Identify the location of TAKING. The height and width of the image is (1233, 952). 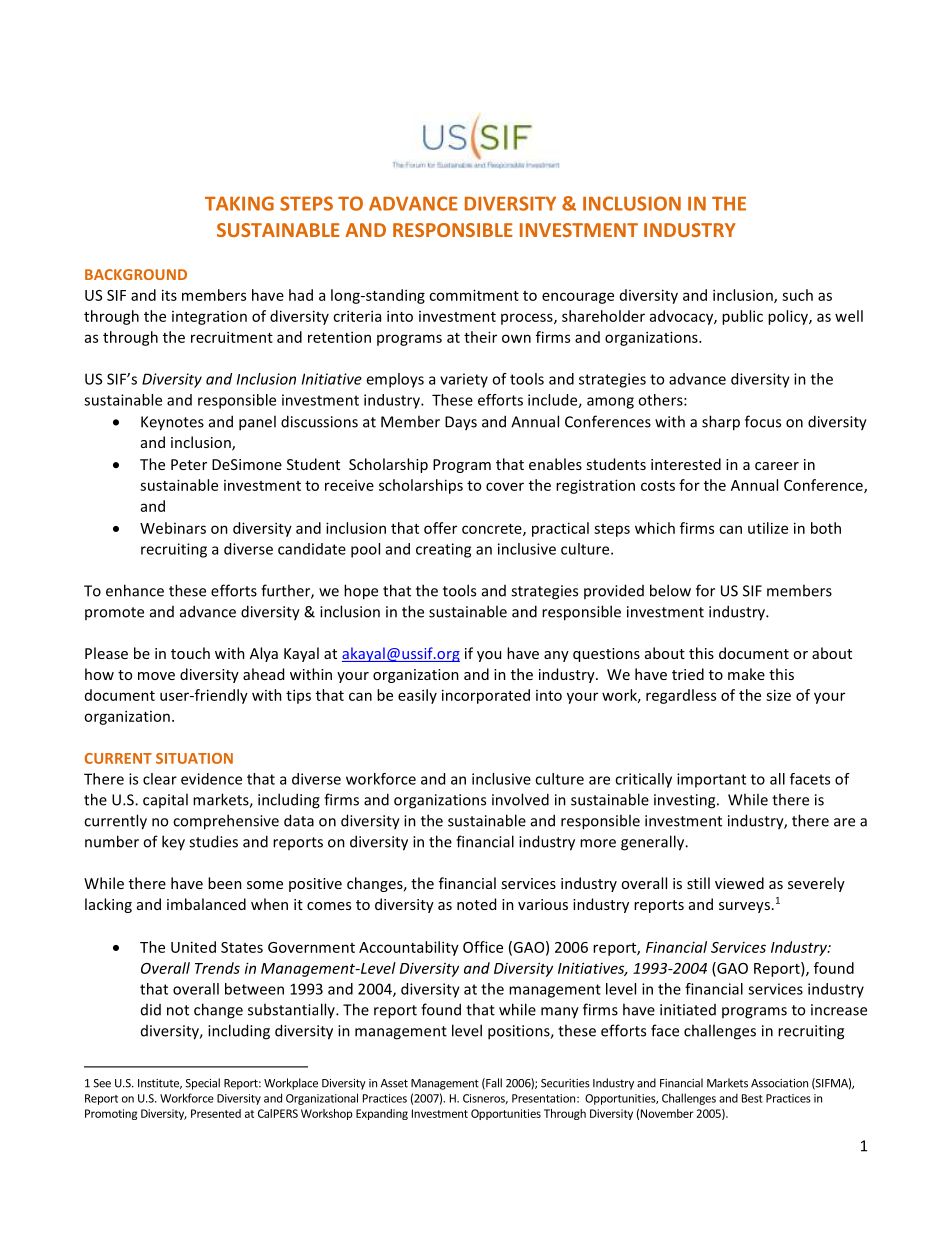
(239, 203).
